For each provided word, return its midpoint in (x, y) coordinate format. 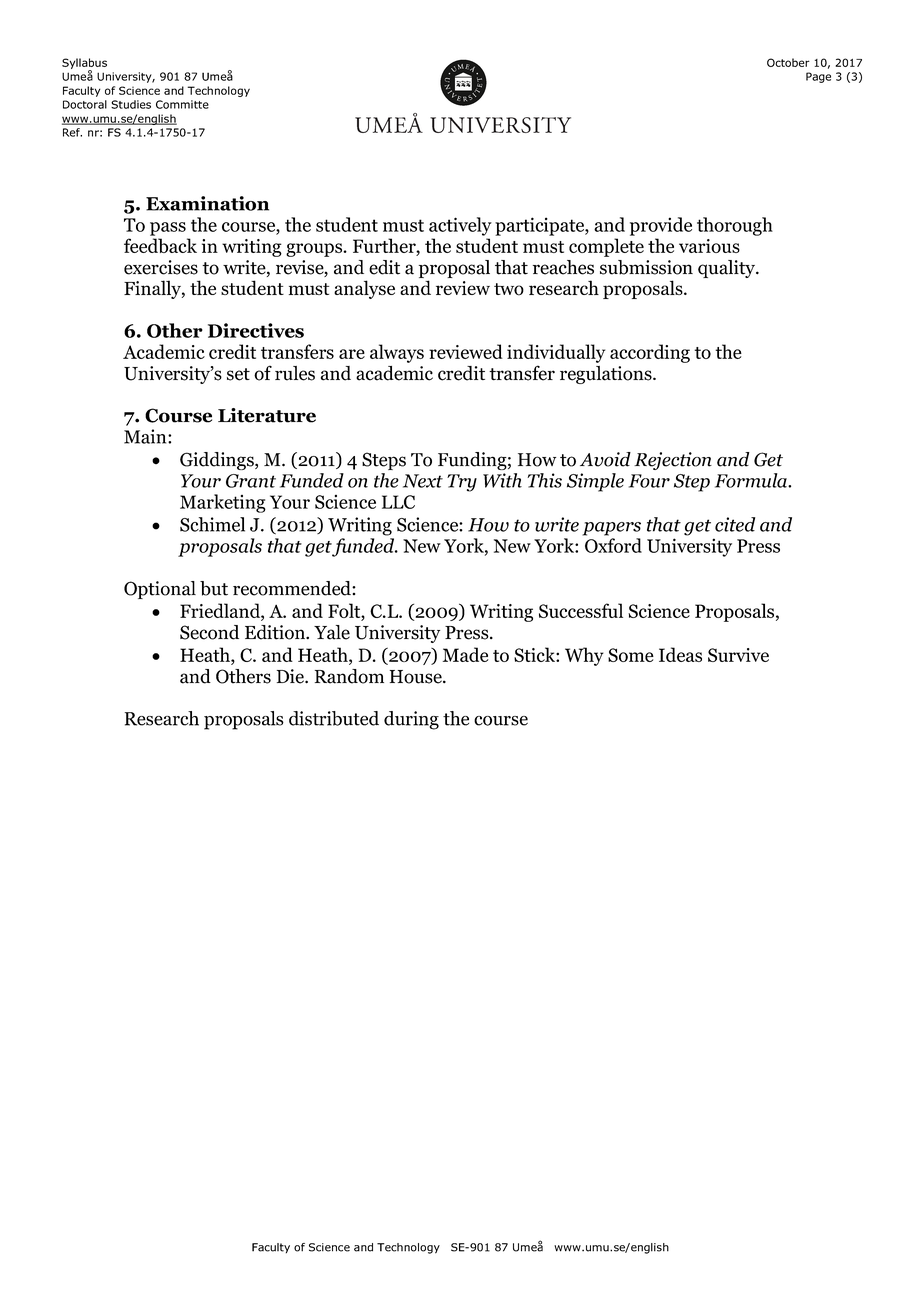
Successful (581, 610)
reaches (563, 267)
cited (735, 524)
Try (462, 483)
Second (209, 632)
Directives (256, 330)
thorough (735, 226)
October (788, 62)
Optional (160, 590)
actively (460, 226)
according (650, 353)
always (397, 353)
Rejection (673, 461)
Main (146, 436)
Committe (182, 104)
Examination (207, 203)
